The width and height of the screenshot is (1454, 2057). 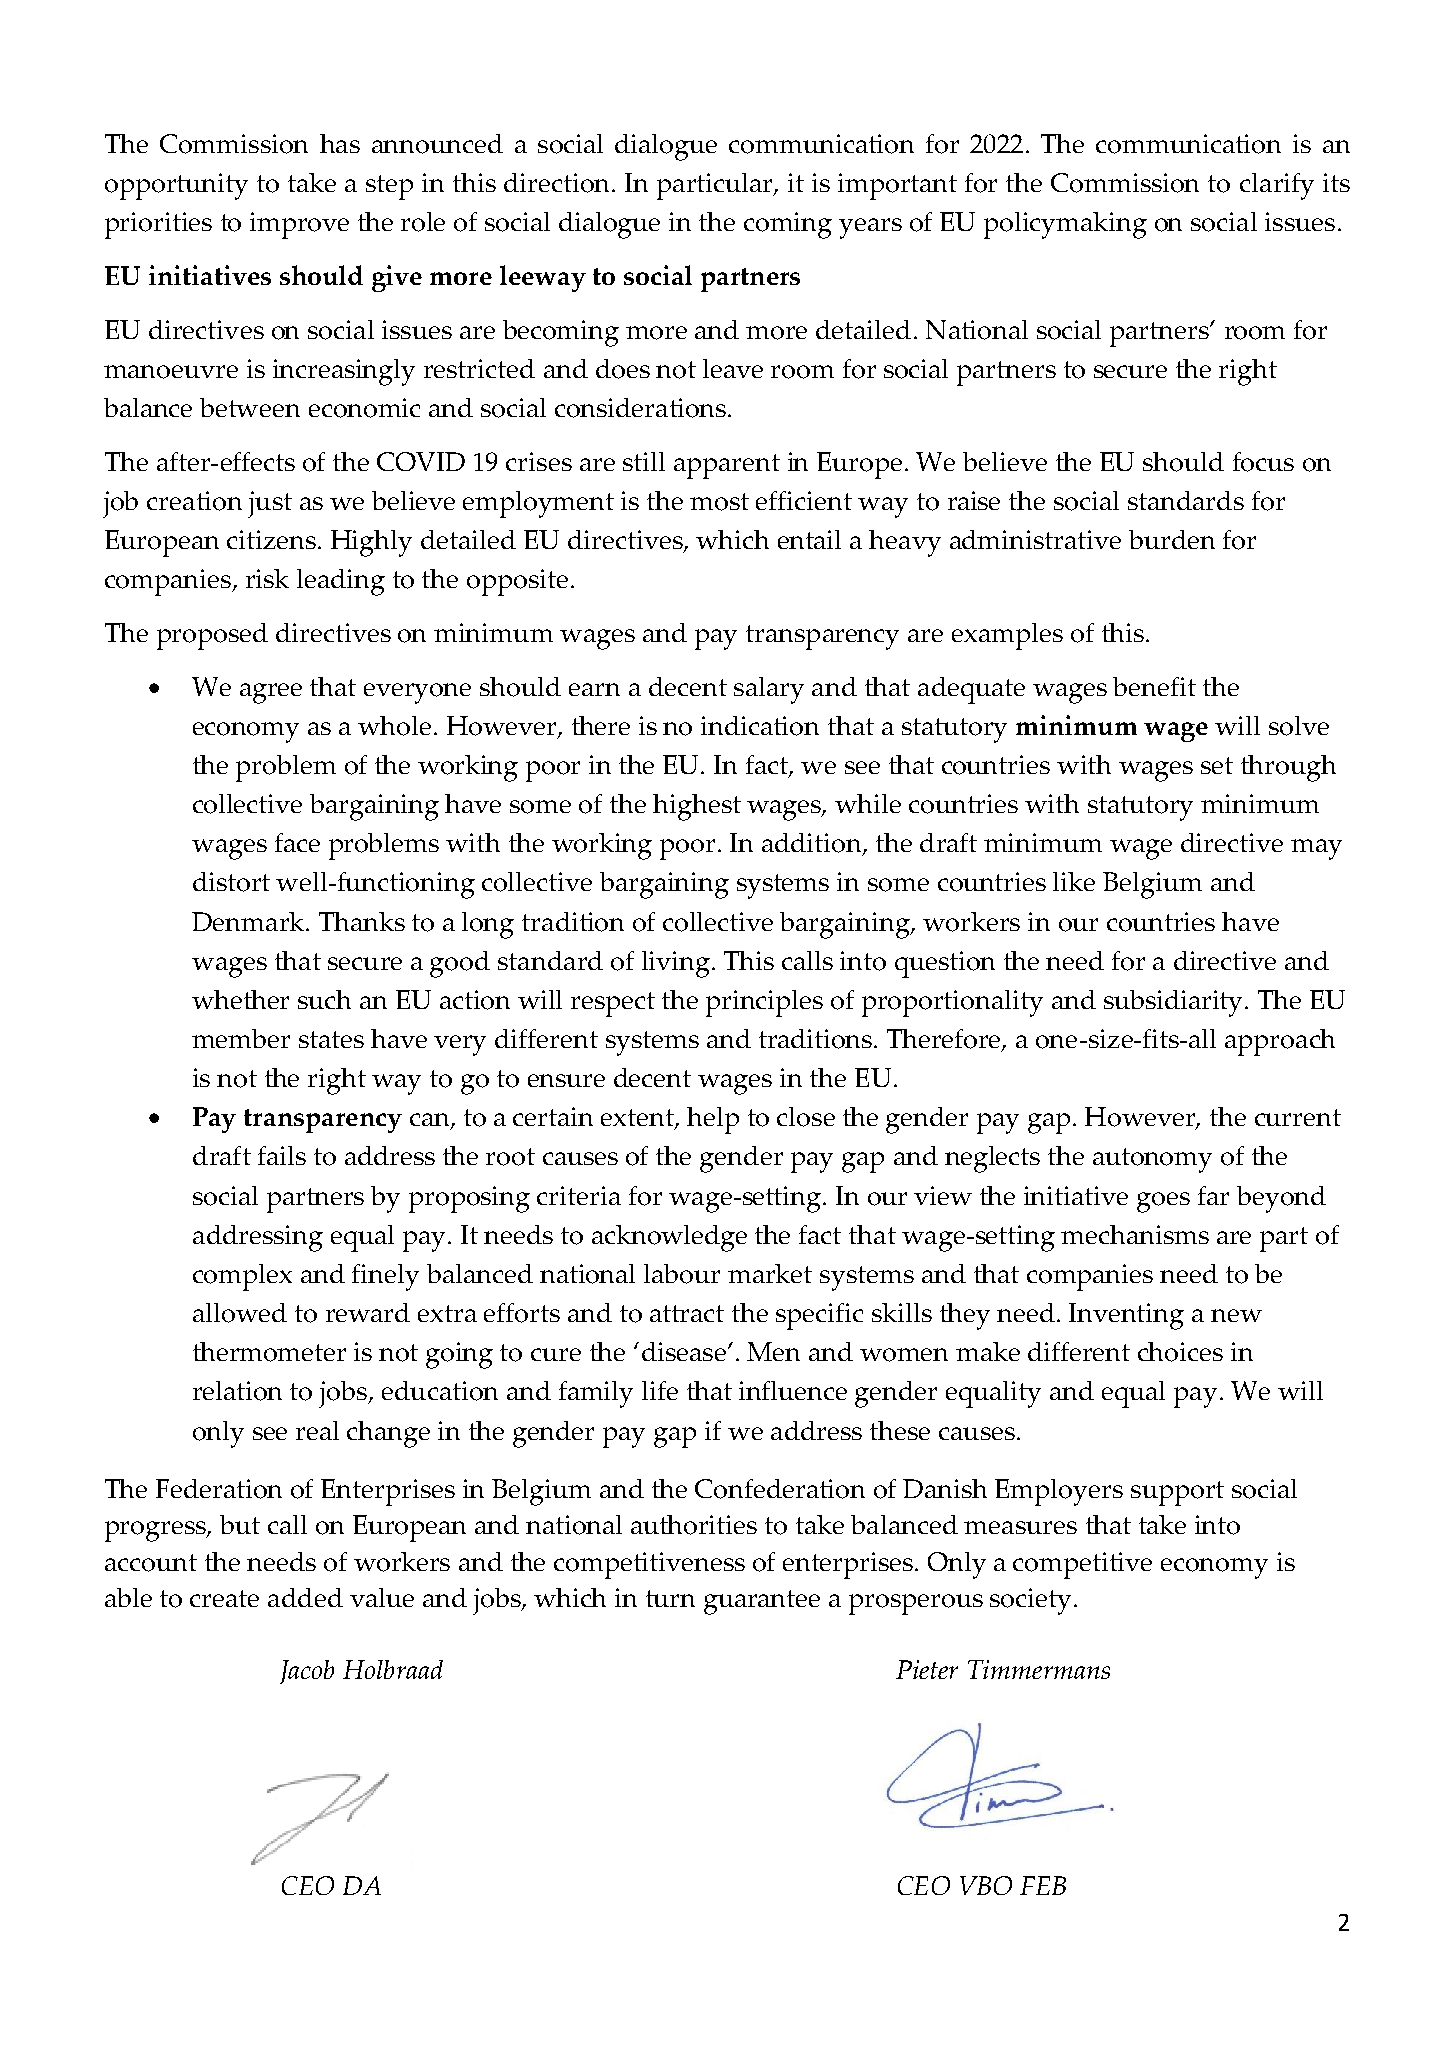 I want to click on real, so click(x=317, y=1430).
